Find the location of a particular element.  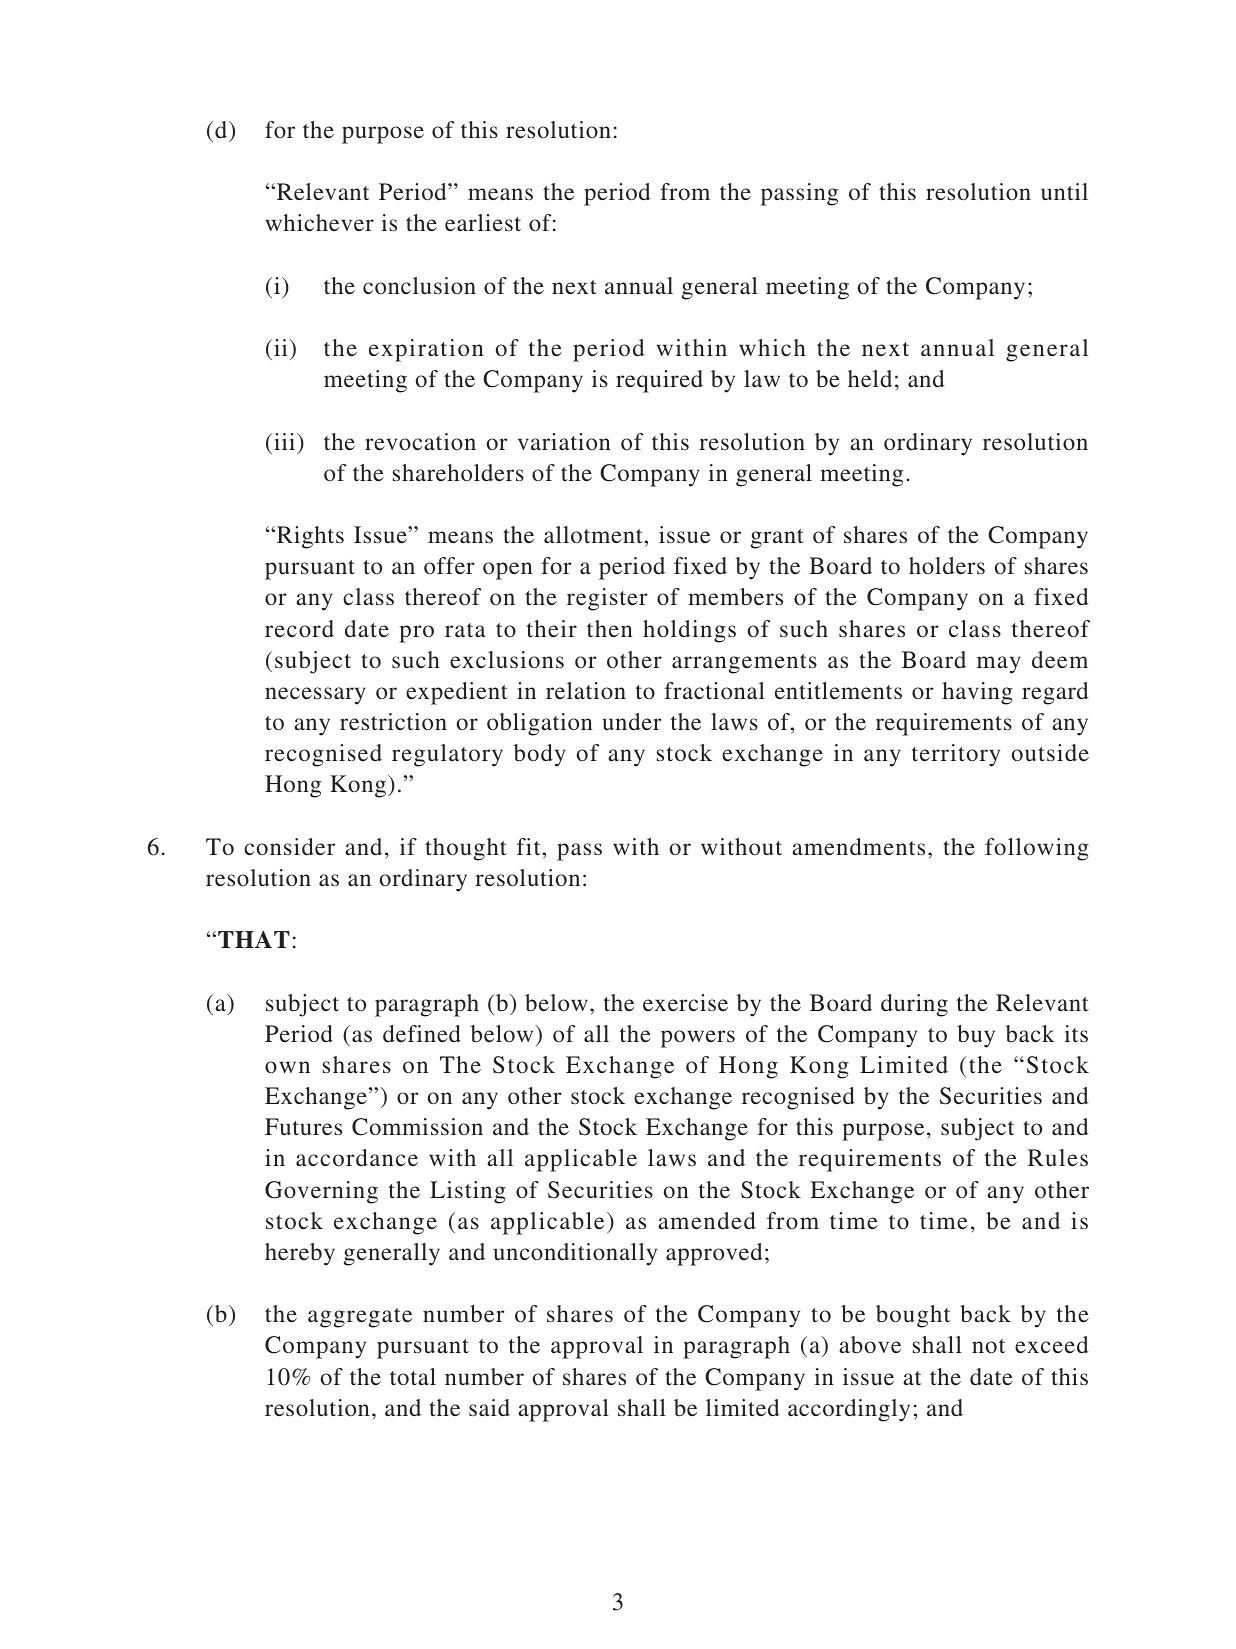

Rights is located at coordinates (309, 537).
